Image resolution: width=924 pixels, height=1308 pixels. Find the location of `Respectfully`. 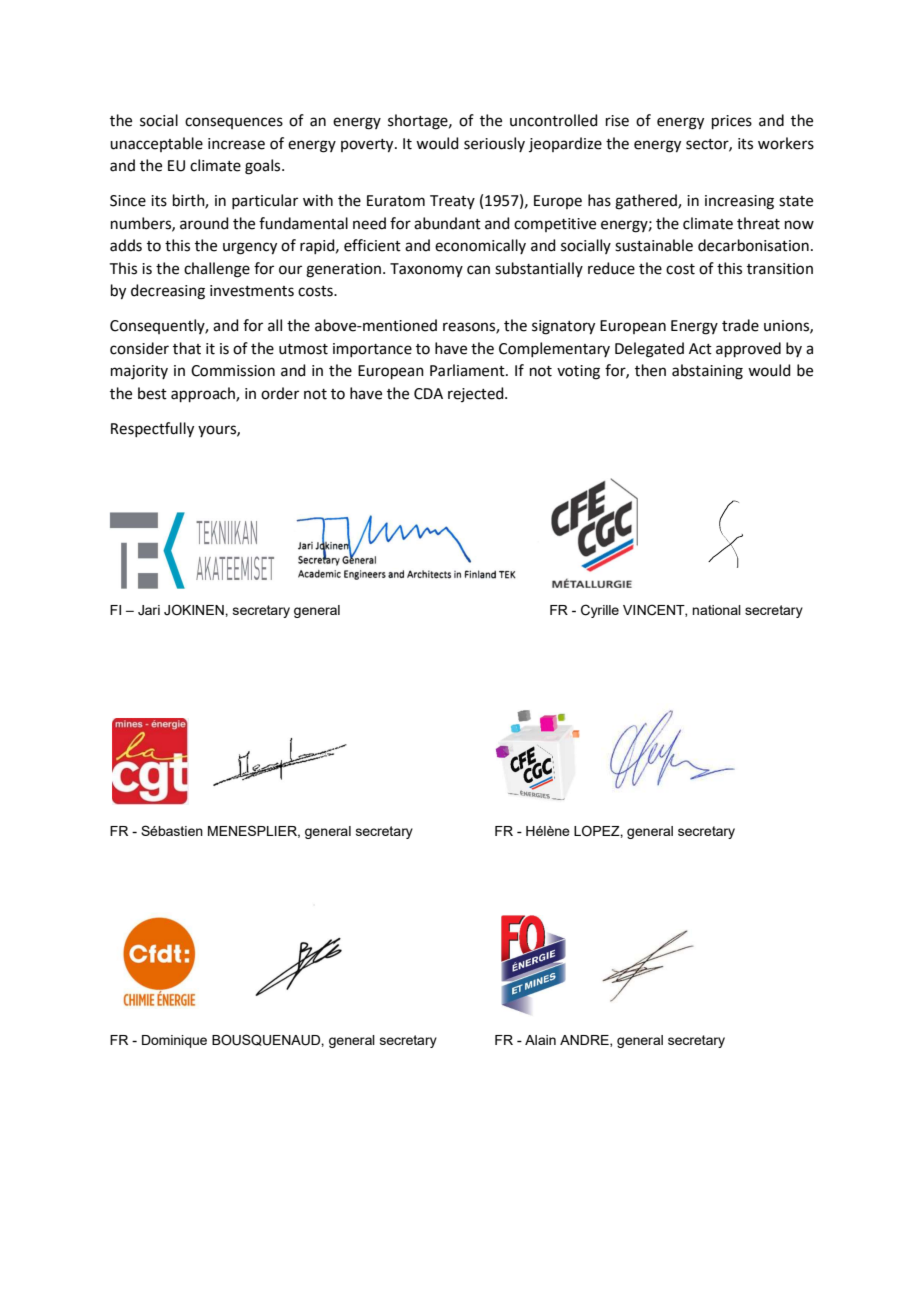

Respectfully is located at coordinates (152, 430).
